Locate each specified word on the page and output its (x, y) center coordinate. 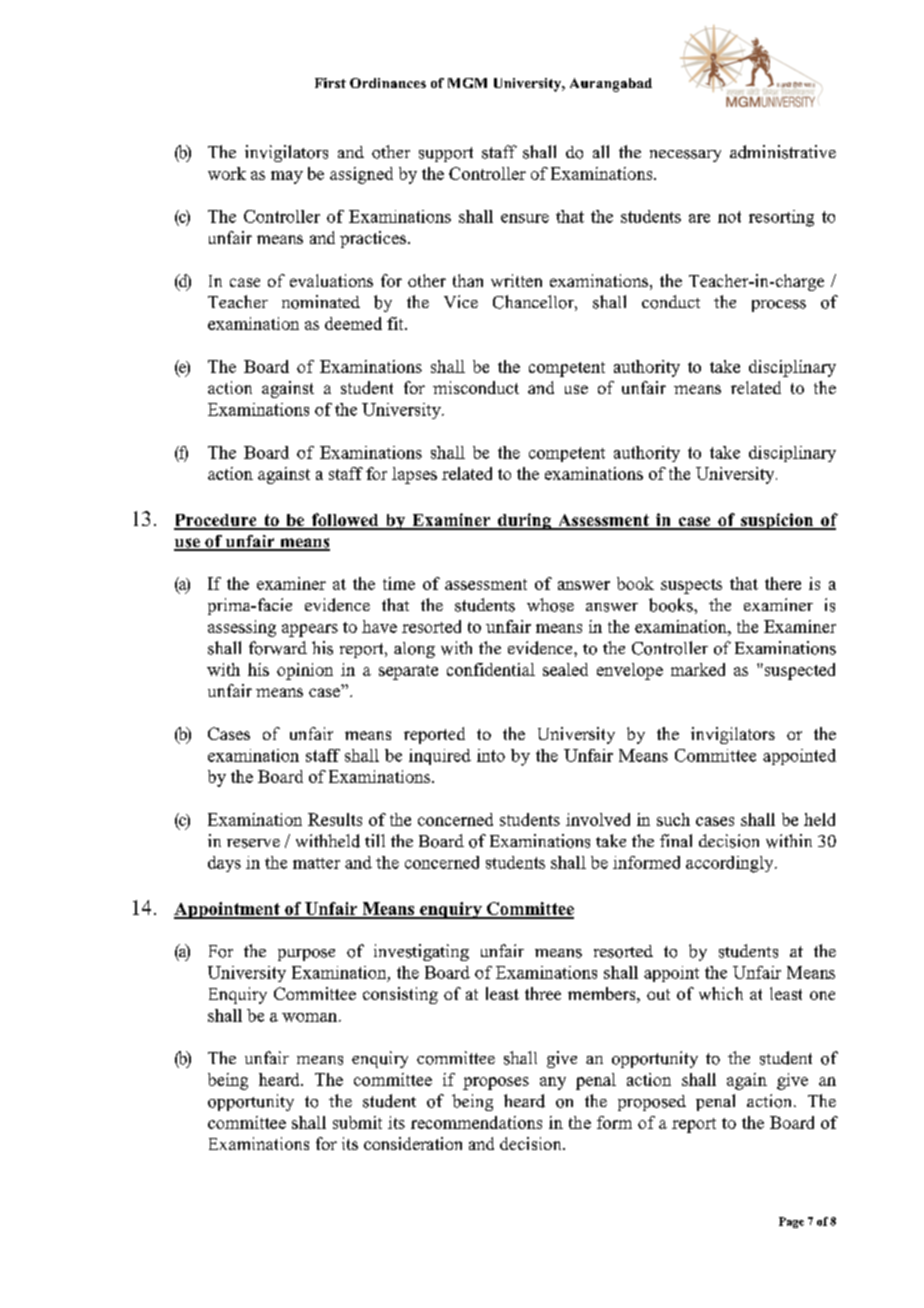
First (330, 83)
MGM (467, 83)
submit (357, 1122)
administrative (783, 152)
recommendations (476, 1122)
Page (791, 1222)
